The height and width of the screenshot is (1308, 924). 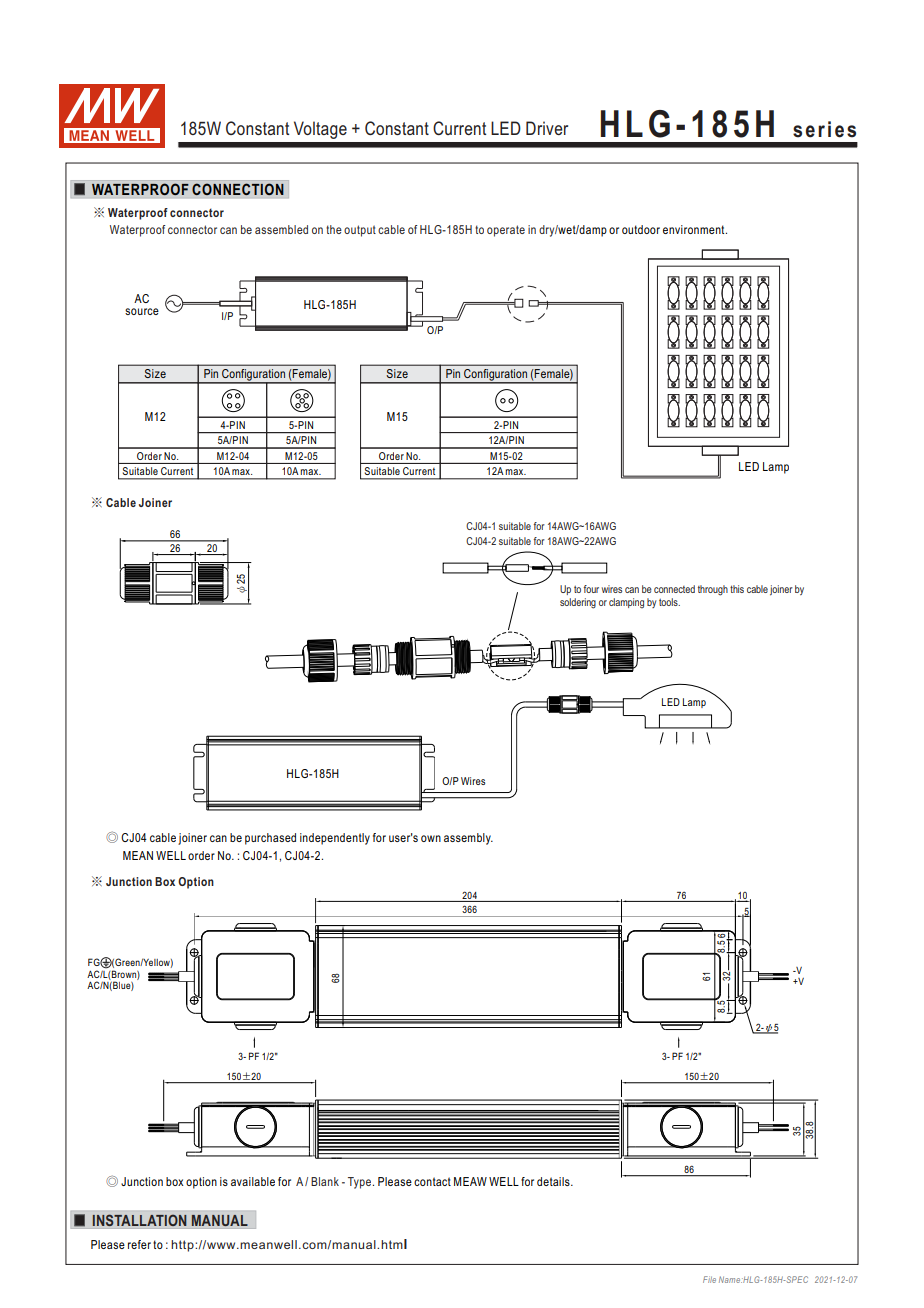 What do you see at coordinates (142, 311) in the screenshot?
I see `source` at bounding box center [142, 311].
